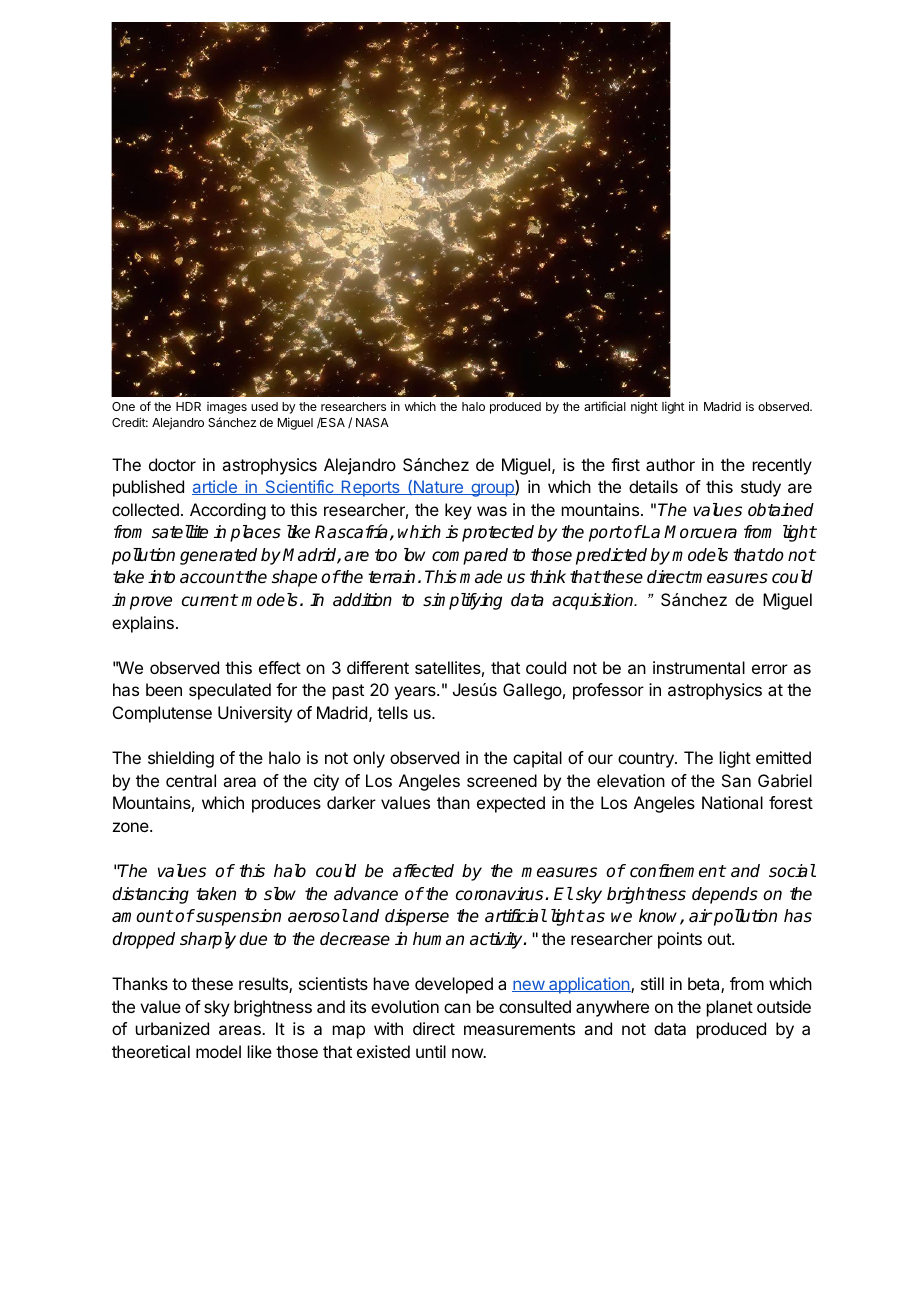 The width and height of the image is (924, 1307). I want to click on can, so click(457, 1008).
